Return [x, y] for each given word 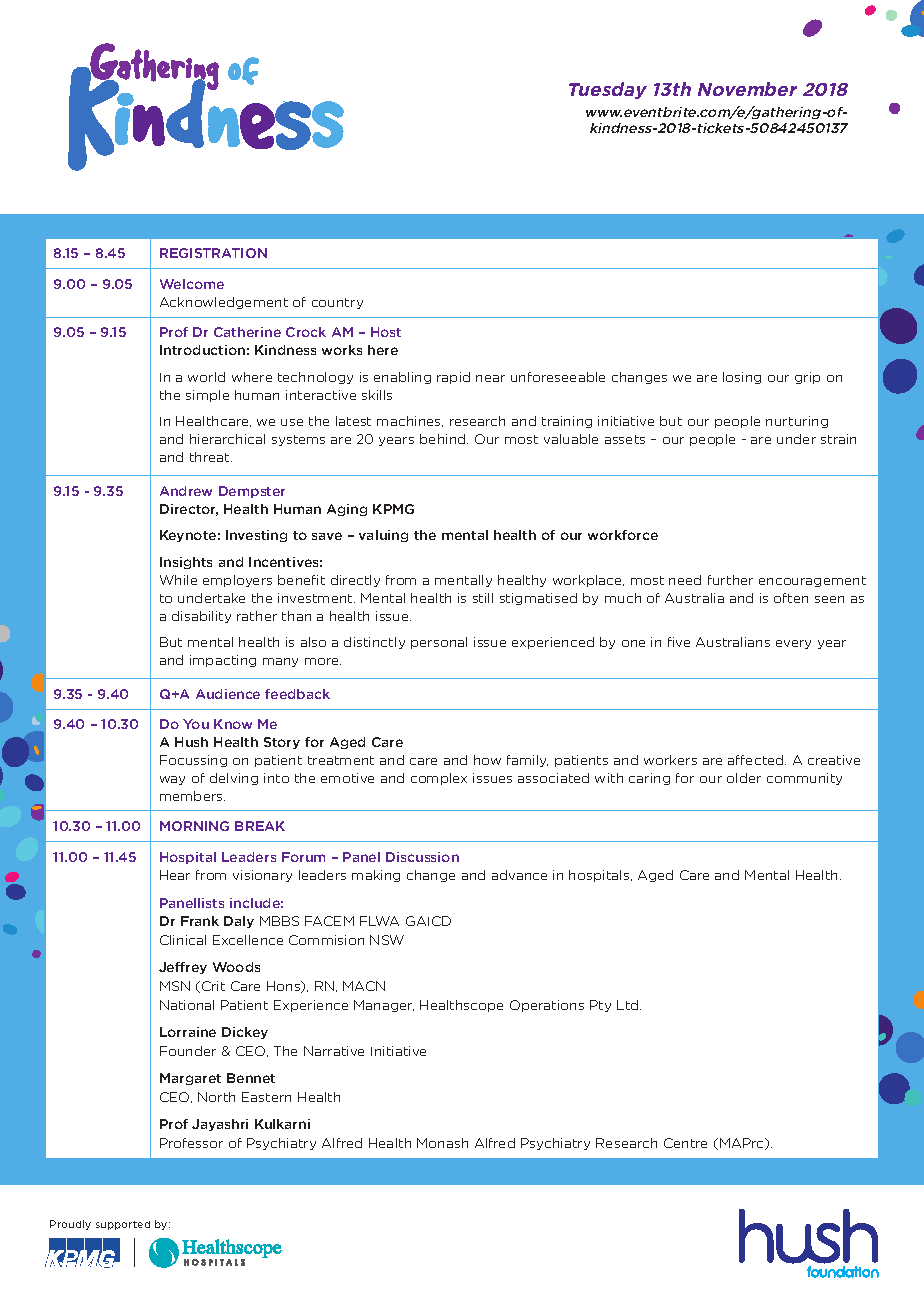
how [487, 760]
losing [742, 378]
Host [386, 332]
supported [123, 1225]
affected [757, 760]
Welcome [192, 284]
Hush [191, 742]
